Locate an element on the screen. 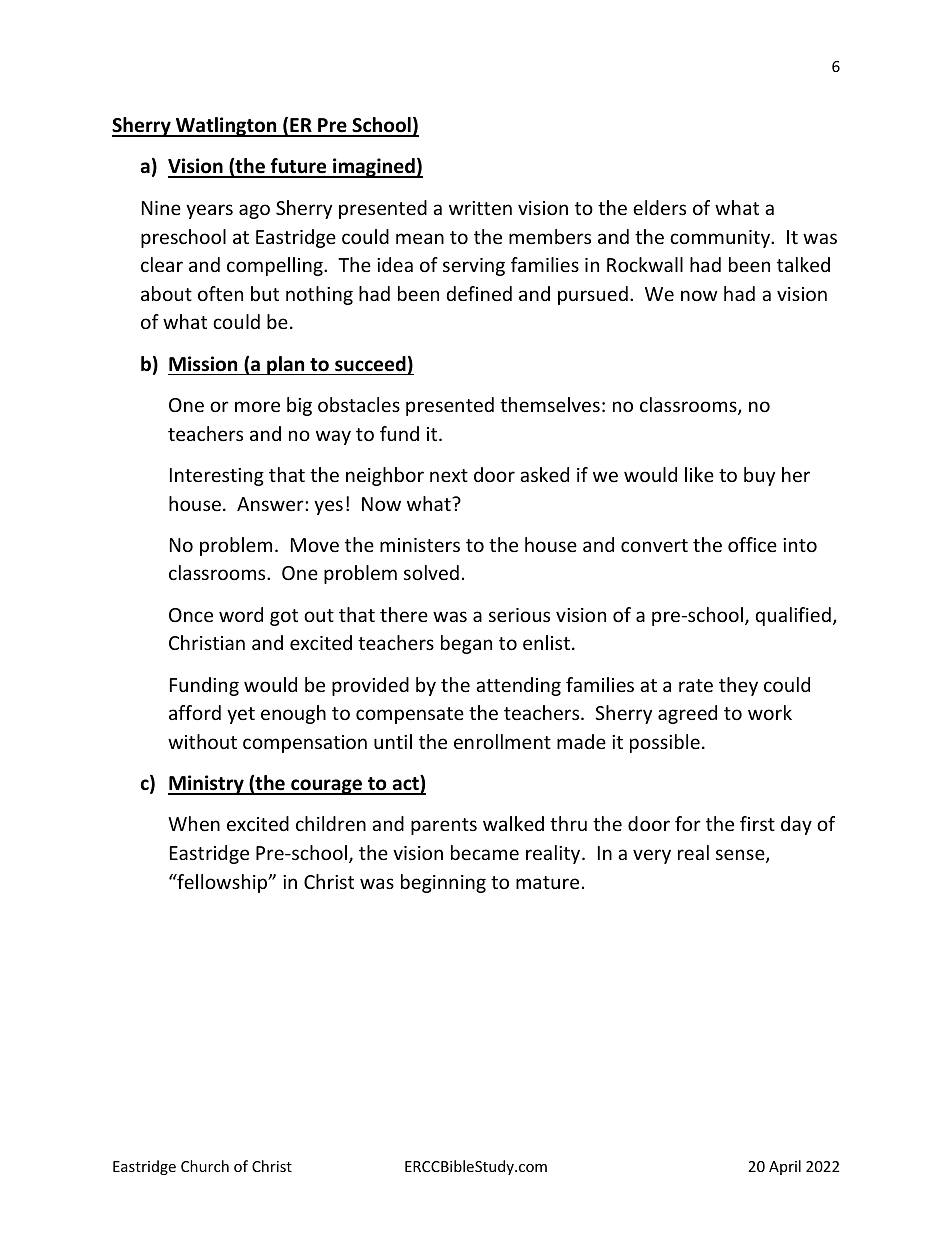 The image size is (952, 1233). Church is located at coordinates (205, 1166).
